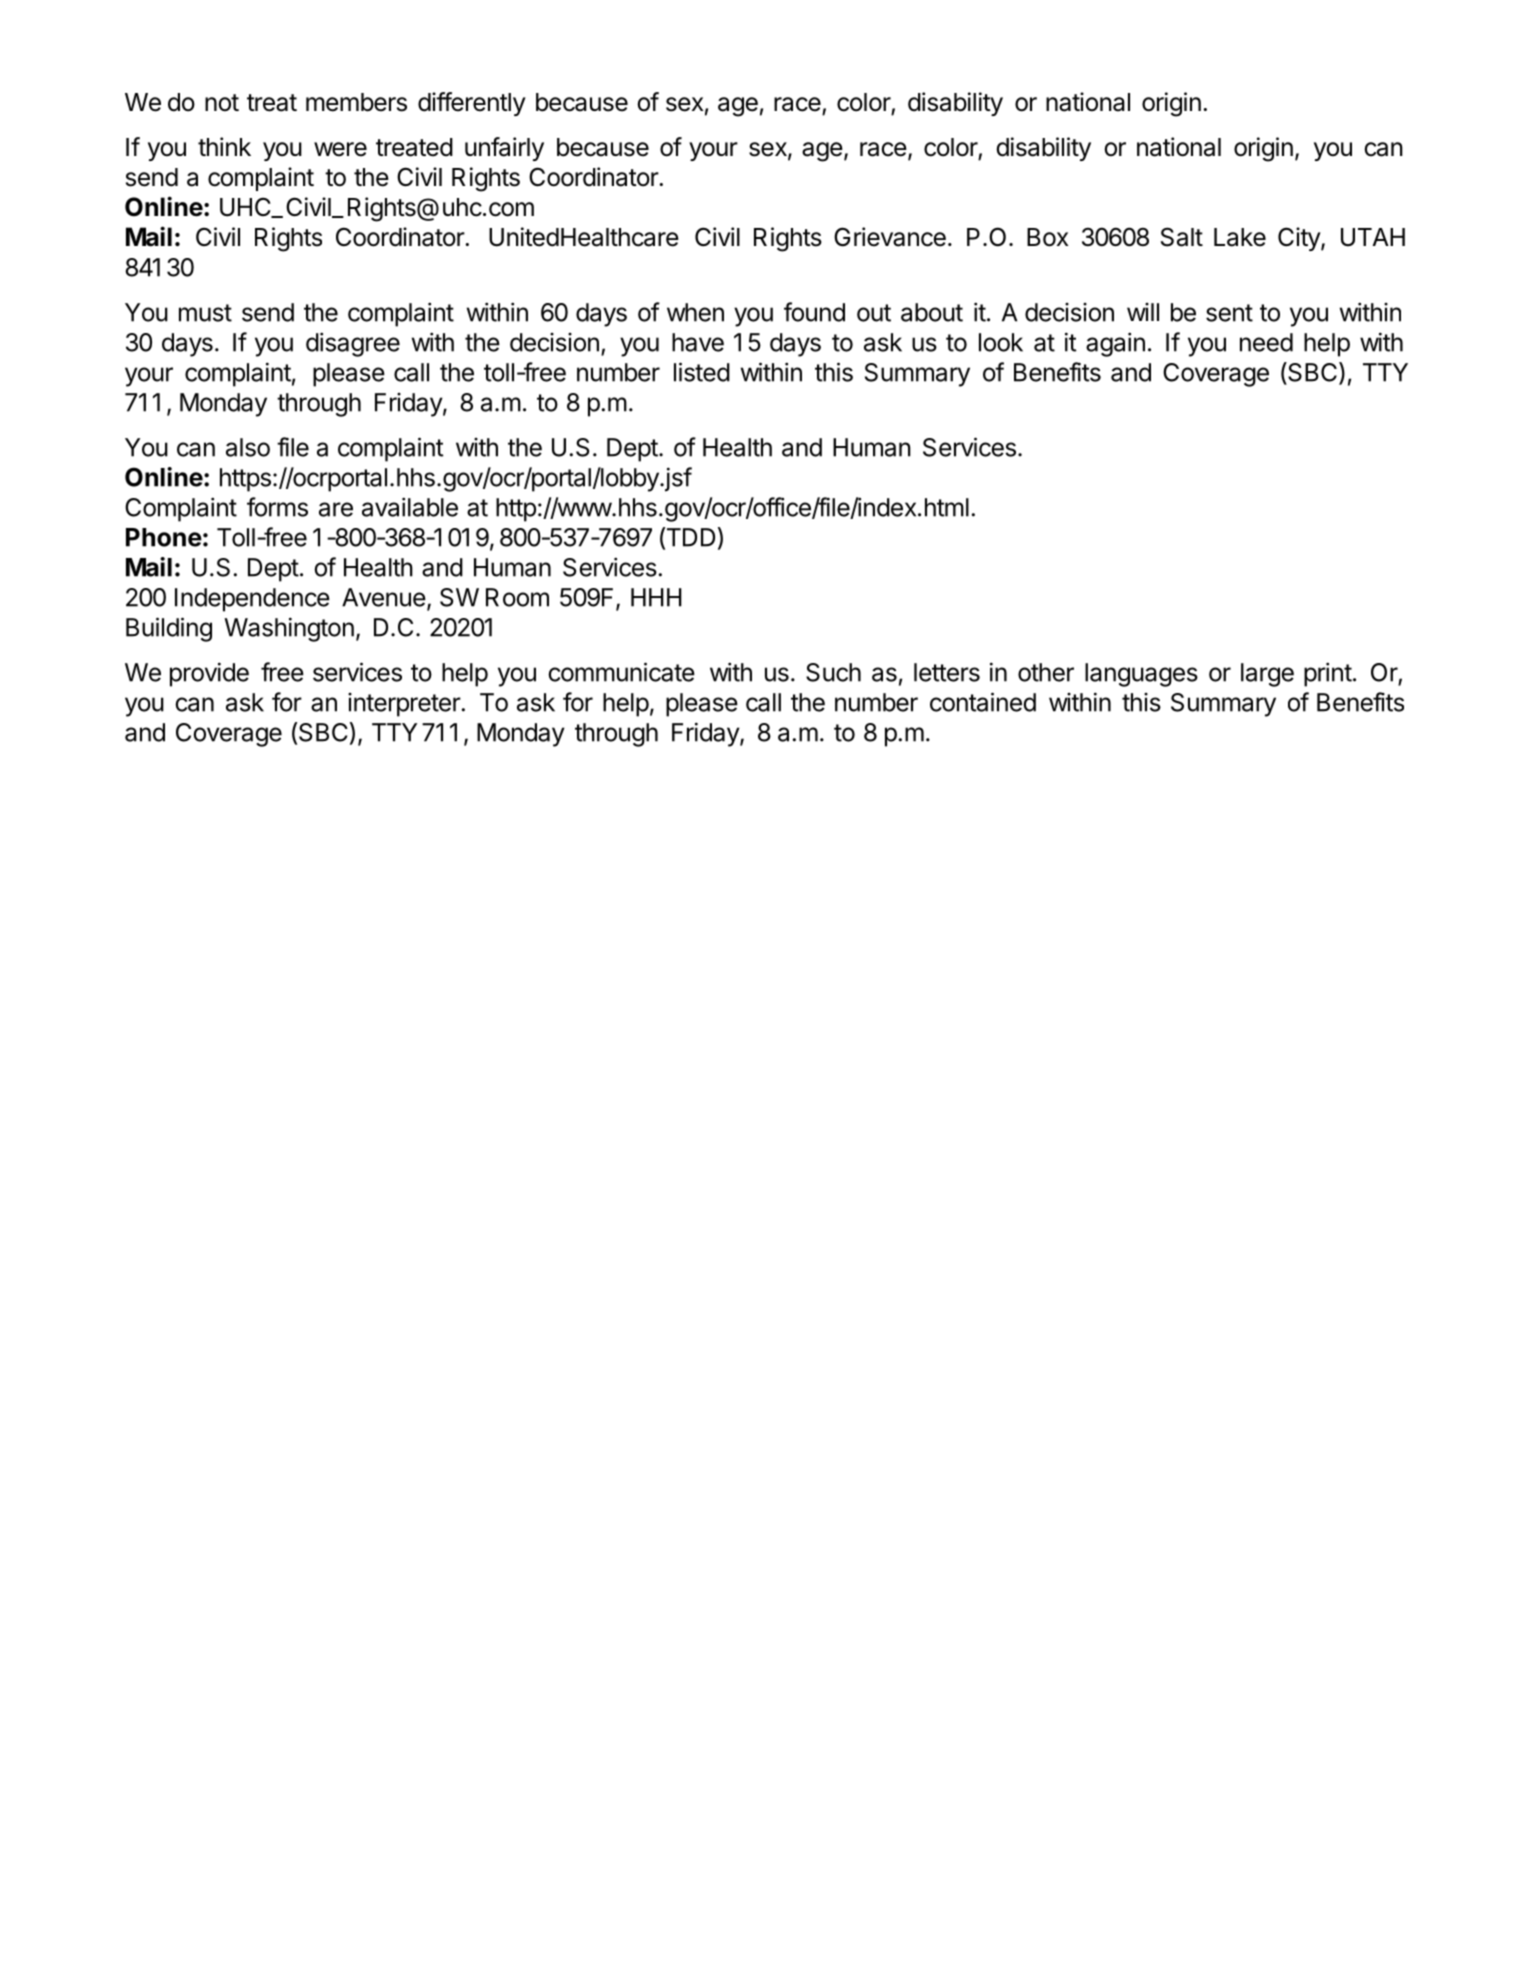 Image resolution: width=1531 pixels, height=1981 pixels. What do you see at coordinates (248, 447) in the screenshot?
I see `also` at bounding box center [248, 447].
